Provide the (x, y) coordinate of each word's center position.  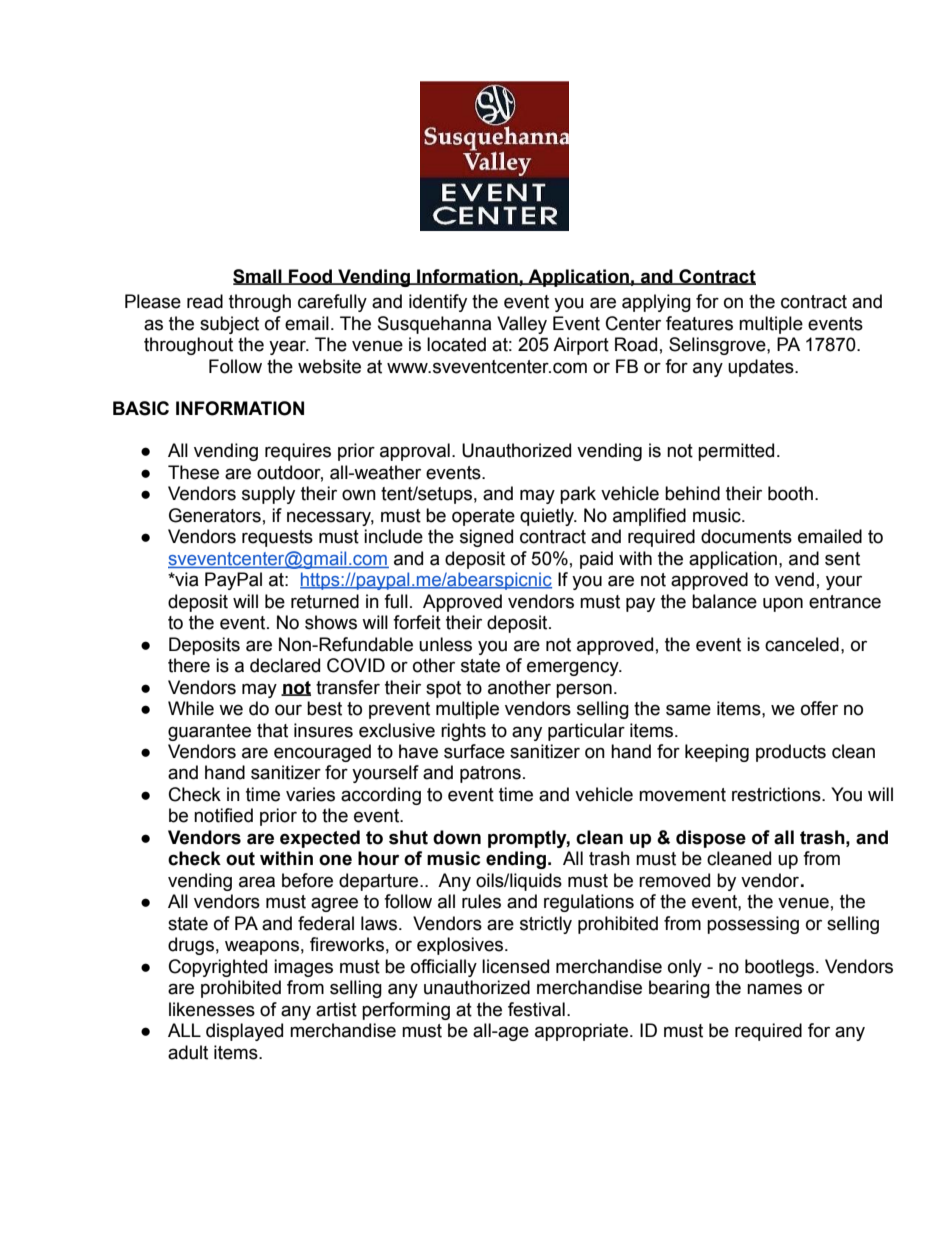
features (699, 323)
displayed (244, 1032)
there (189, 665)
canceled (802, 644)
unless (445, 644)
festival (536, 1009)
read (205, 301)
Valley (522, 325)
